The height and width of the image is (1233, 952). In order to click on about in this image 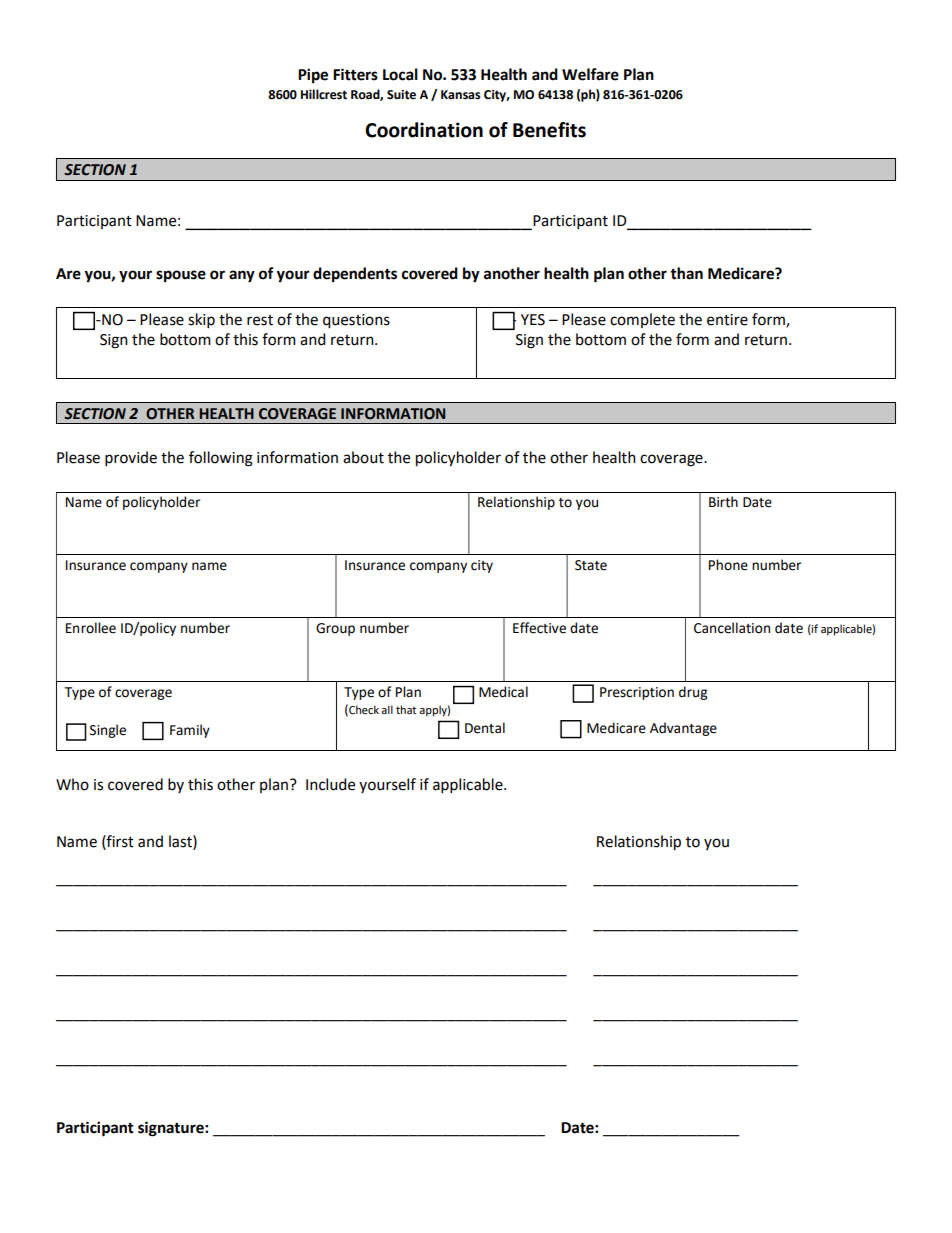, I will do `click(363, 457)`.
